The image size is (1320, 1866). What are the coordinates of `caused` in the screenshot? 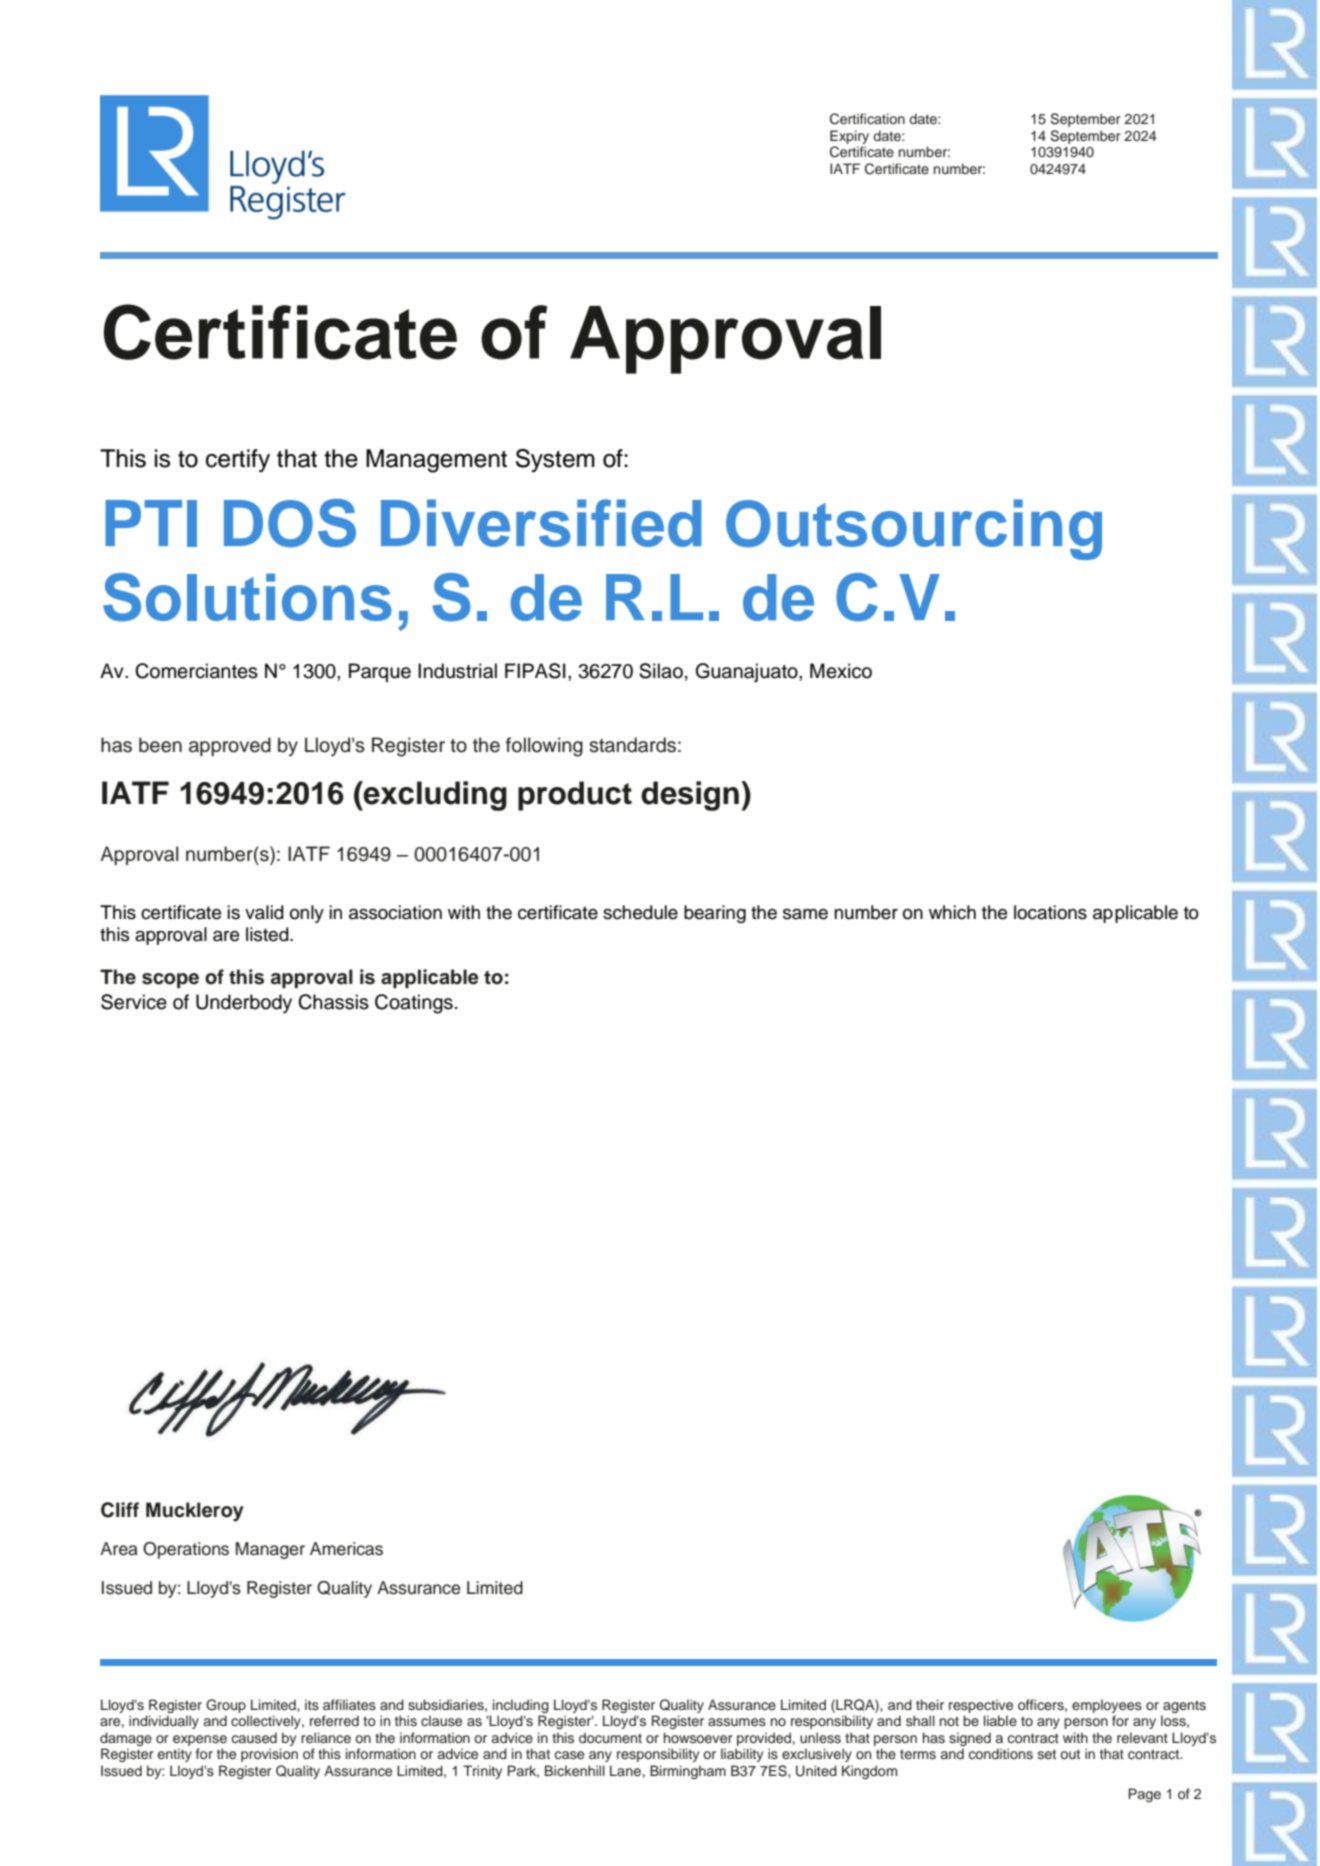 It's located at (254, 1737).
